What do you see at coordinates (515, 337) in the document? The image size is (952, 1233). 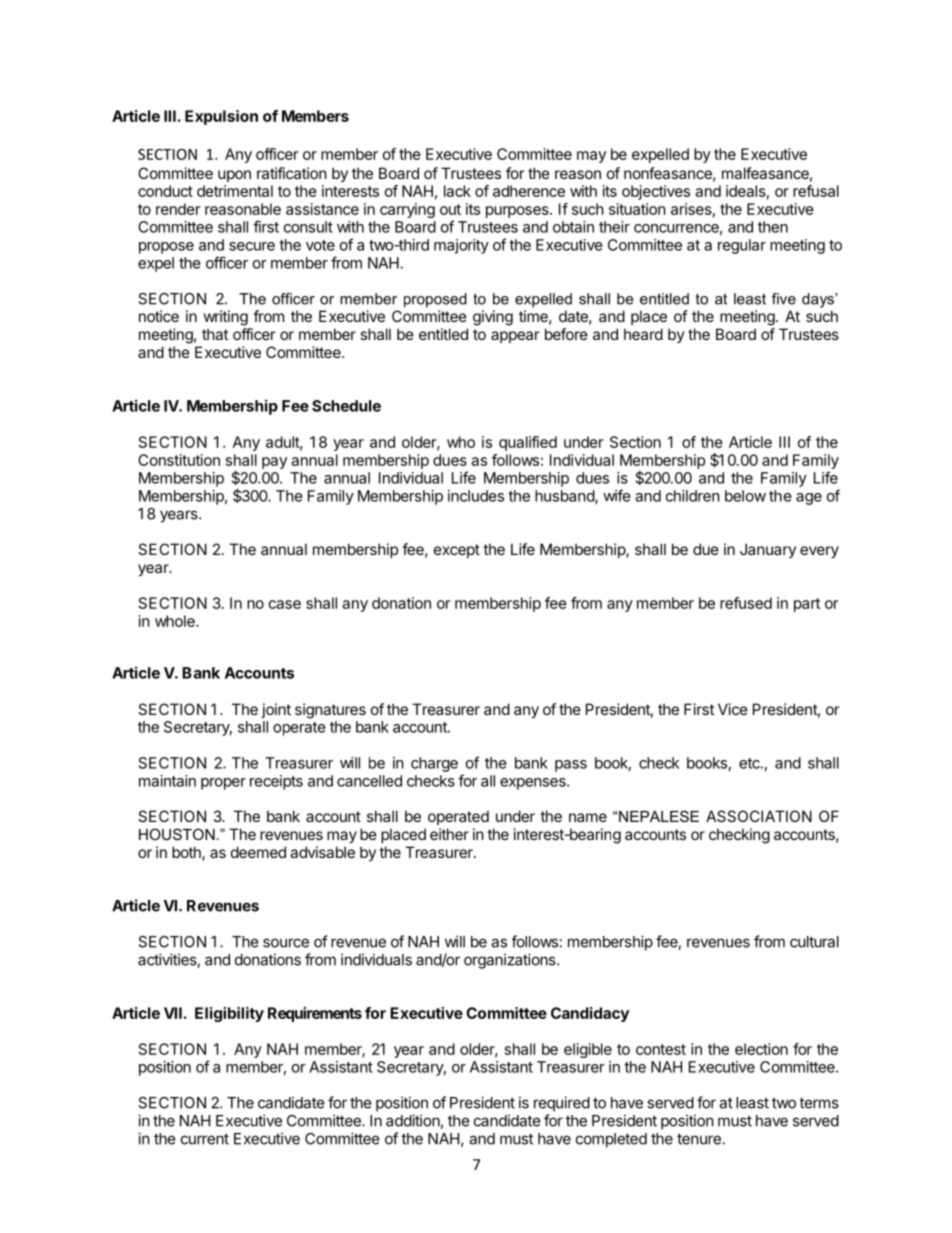 I see `appear` at bounding box center [515, 337].
